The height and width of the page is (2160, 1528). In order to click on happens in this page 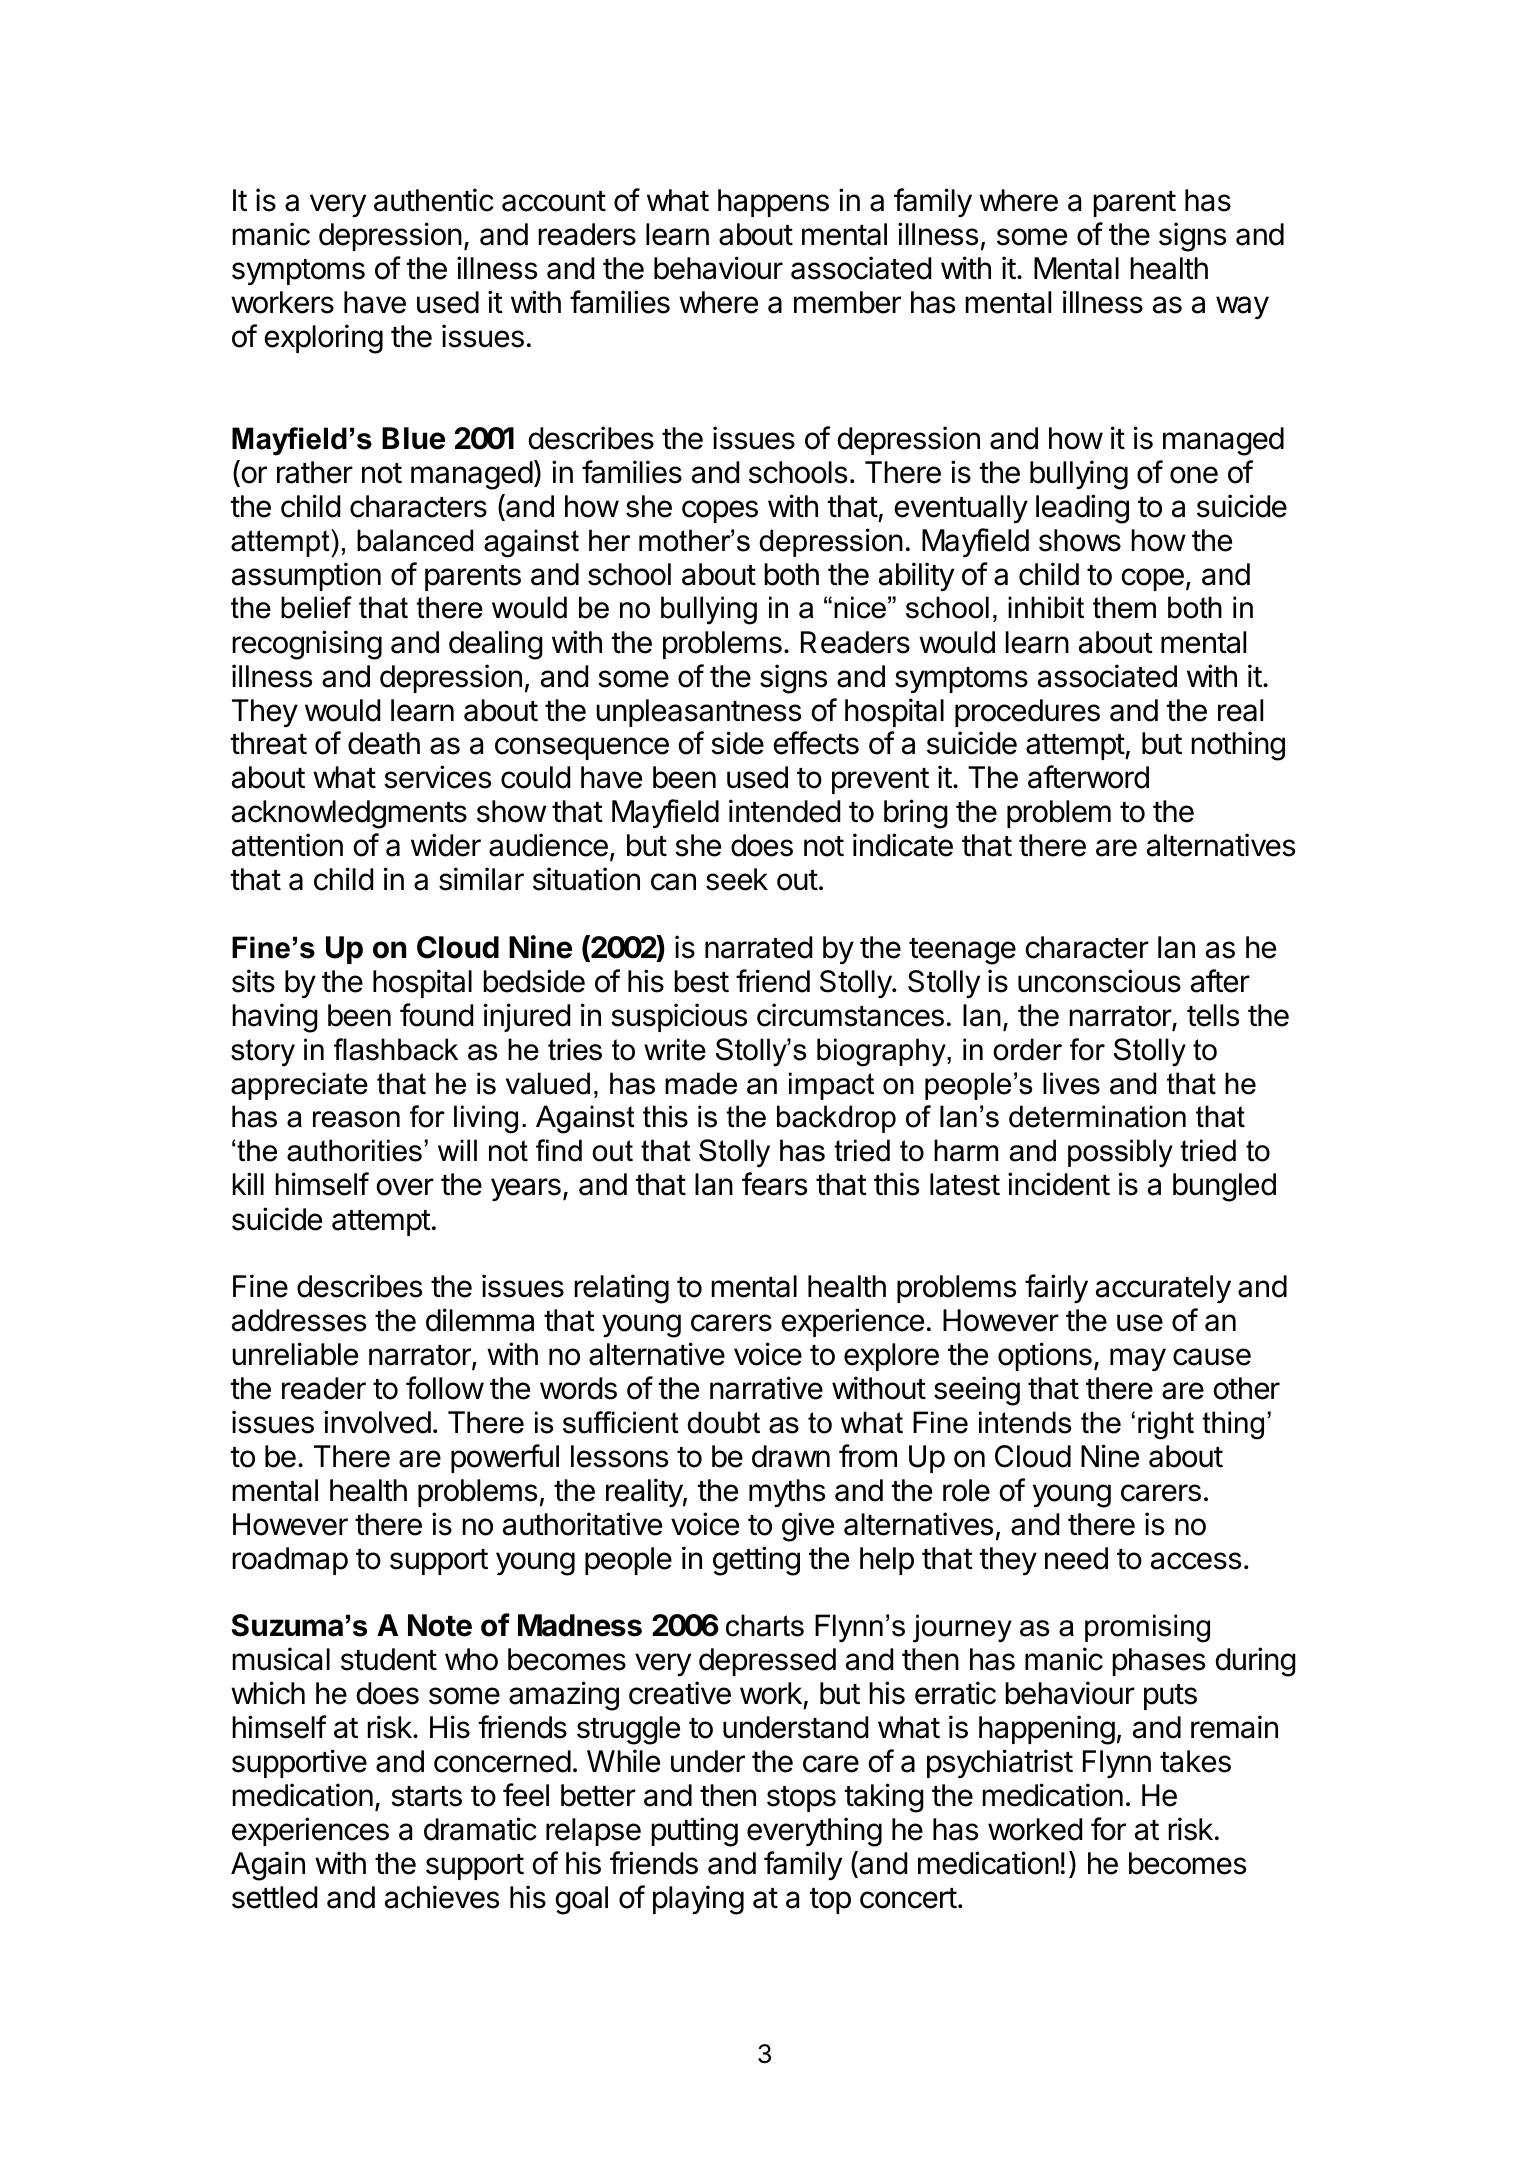, I will do `click(773, 203)`.
